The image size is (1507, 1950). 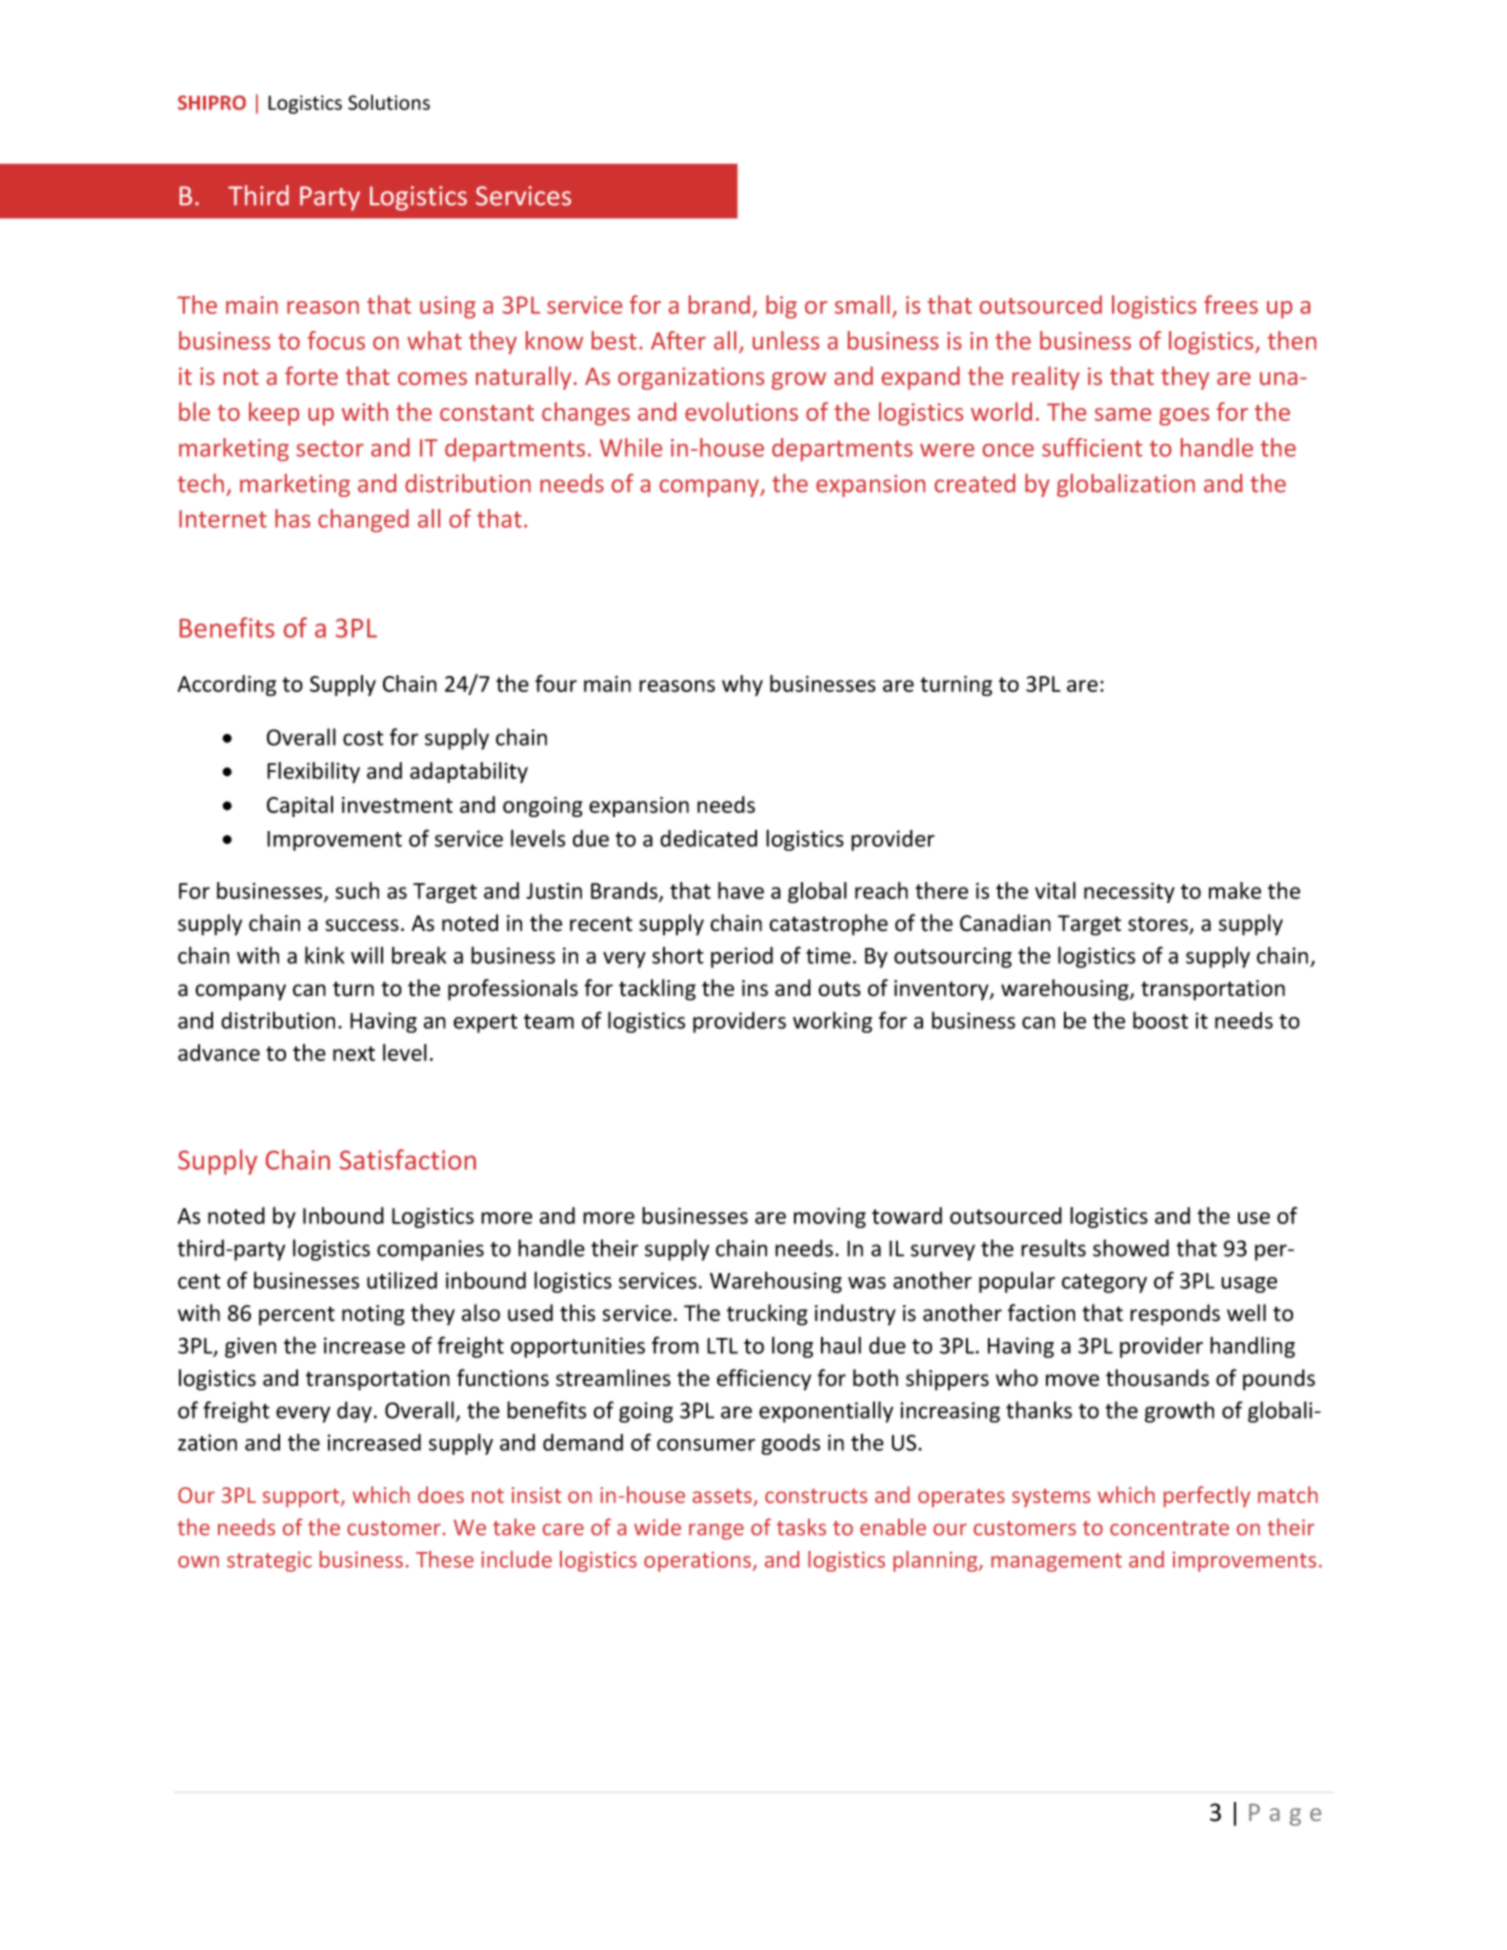 What do you see at coordinates (708, 838) in the screenshot?
I see `dedicated` at bounding box center [708, 838].
